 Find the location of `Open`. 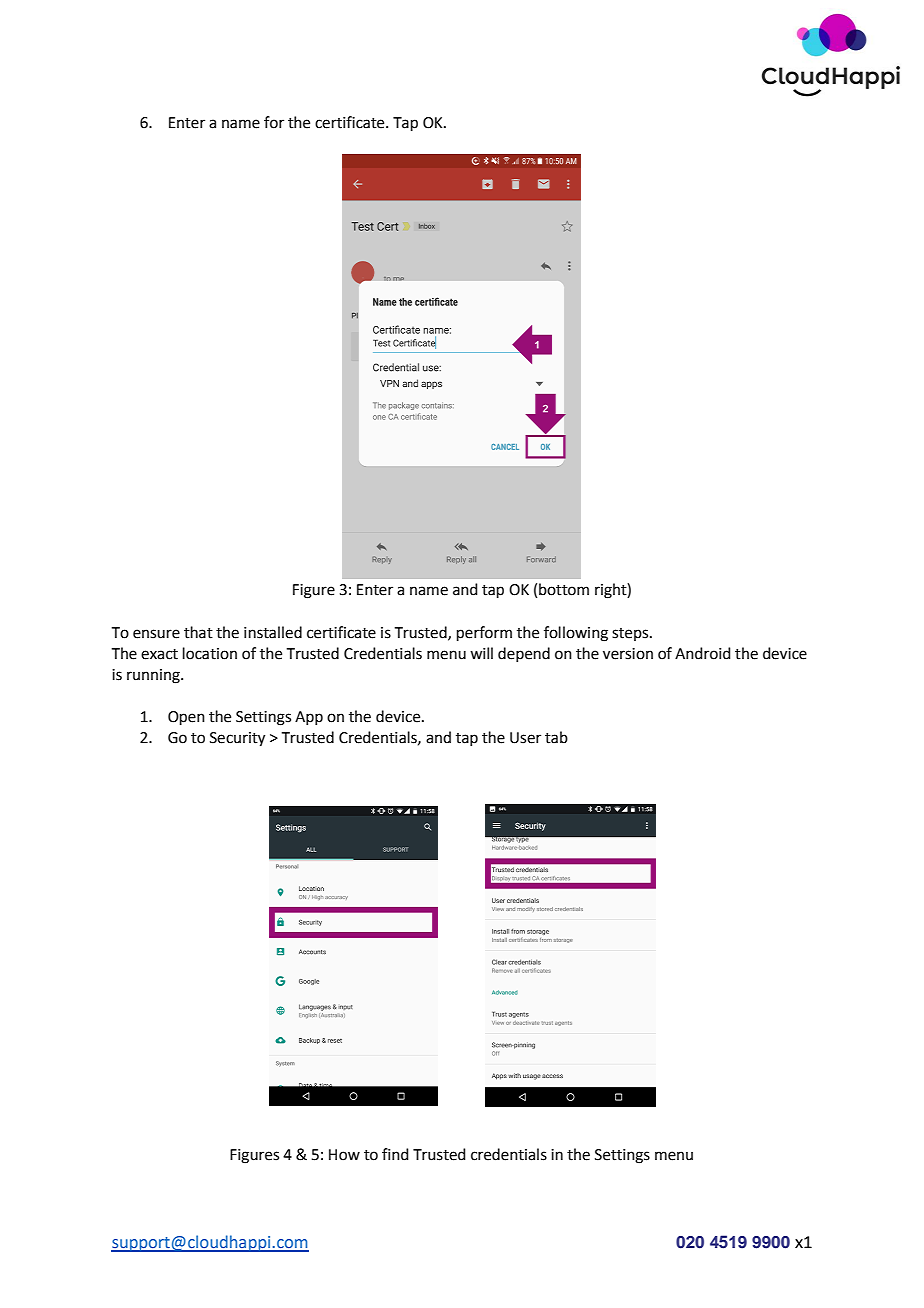

Open is located at coordinates (186, 718).
